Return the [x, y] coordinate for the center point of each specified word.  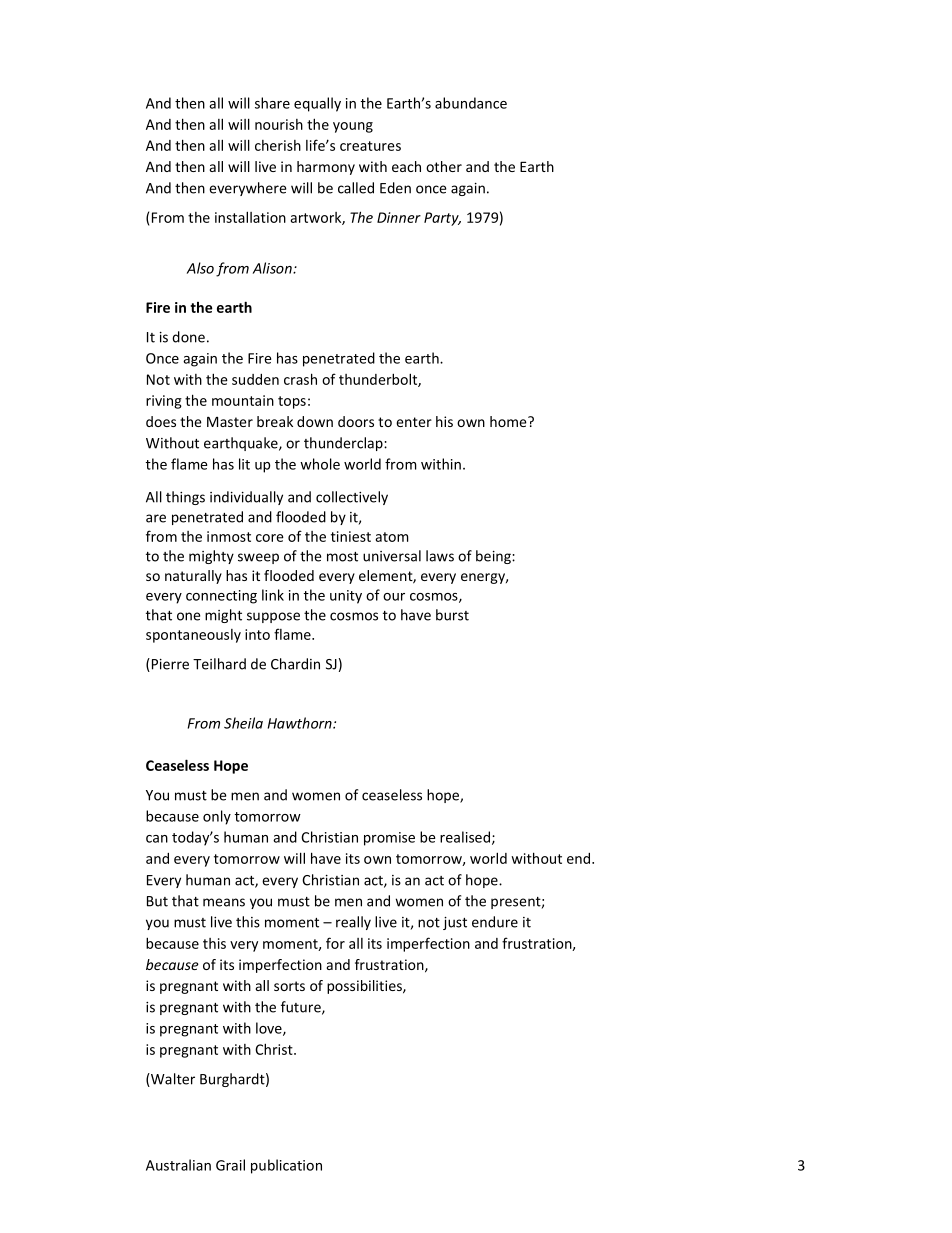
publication [286, 1166]
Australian [178, 1165]
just [455, 923]
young [353, 127]
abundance [471, 103]
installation [250, 217]
